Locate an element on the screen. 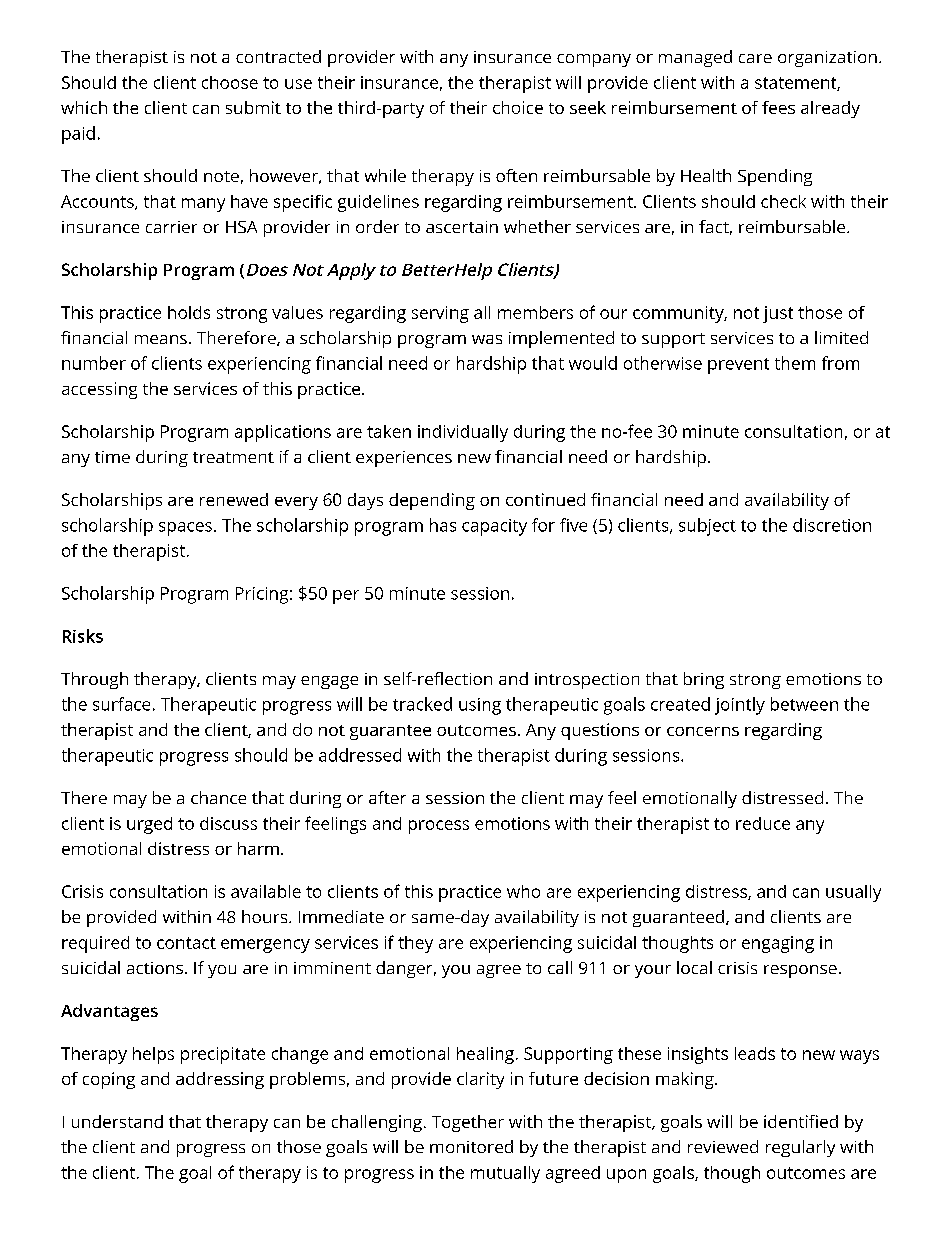 Image resolution: width=952 pixels, height=1234 pixels. understand is located at coordinates (117, 1121).
